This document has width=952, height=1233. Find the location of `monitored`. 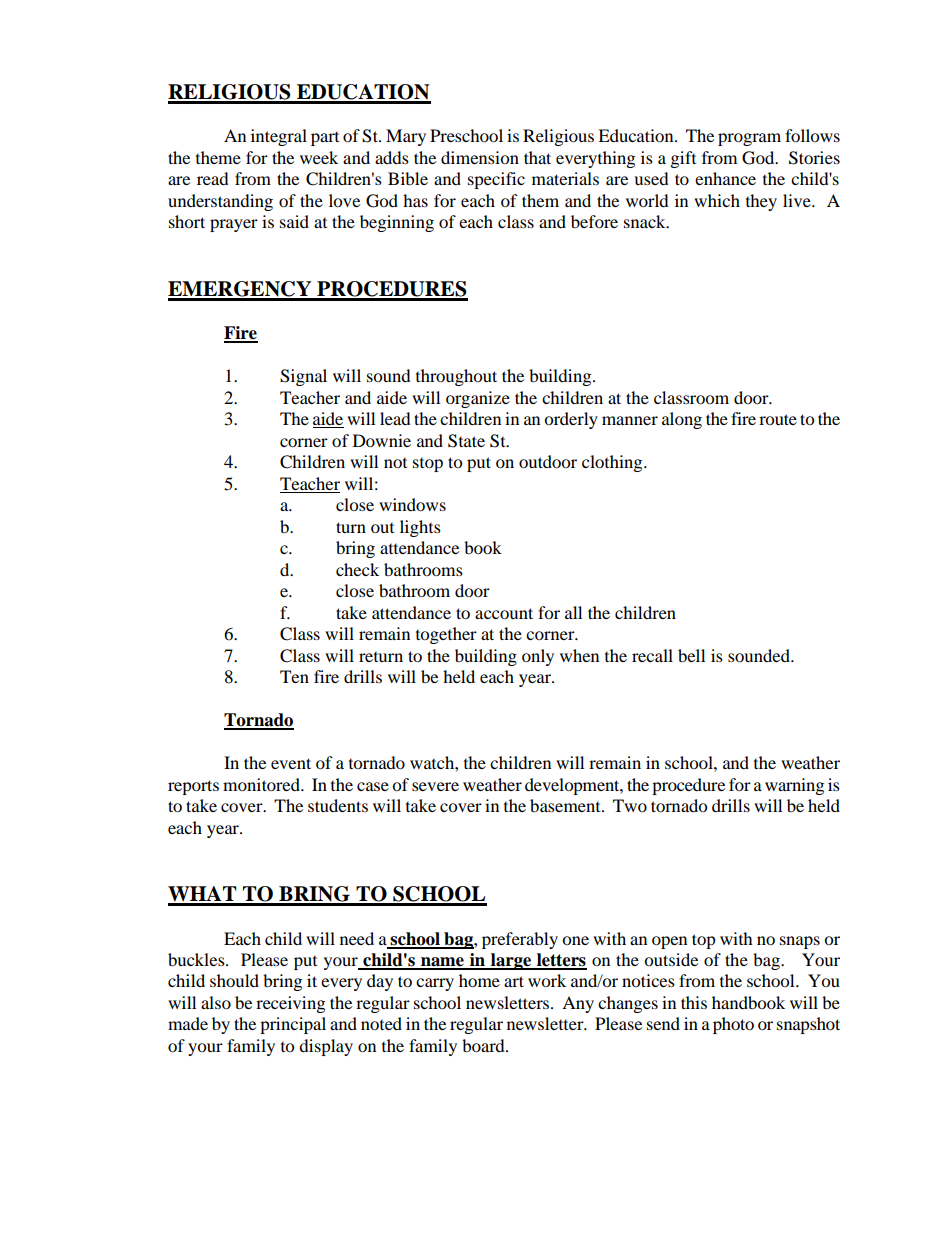

monitored is located at coordinates (262, 784).
